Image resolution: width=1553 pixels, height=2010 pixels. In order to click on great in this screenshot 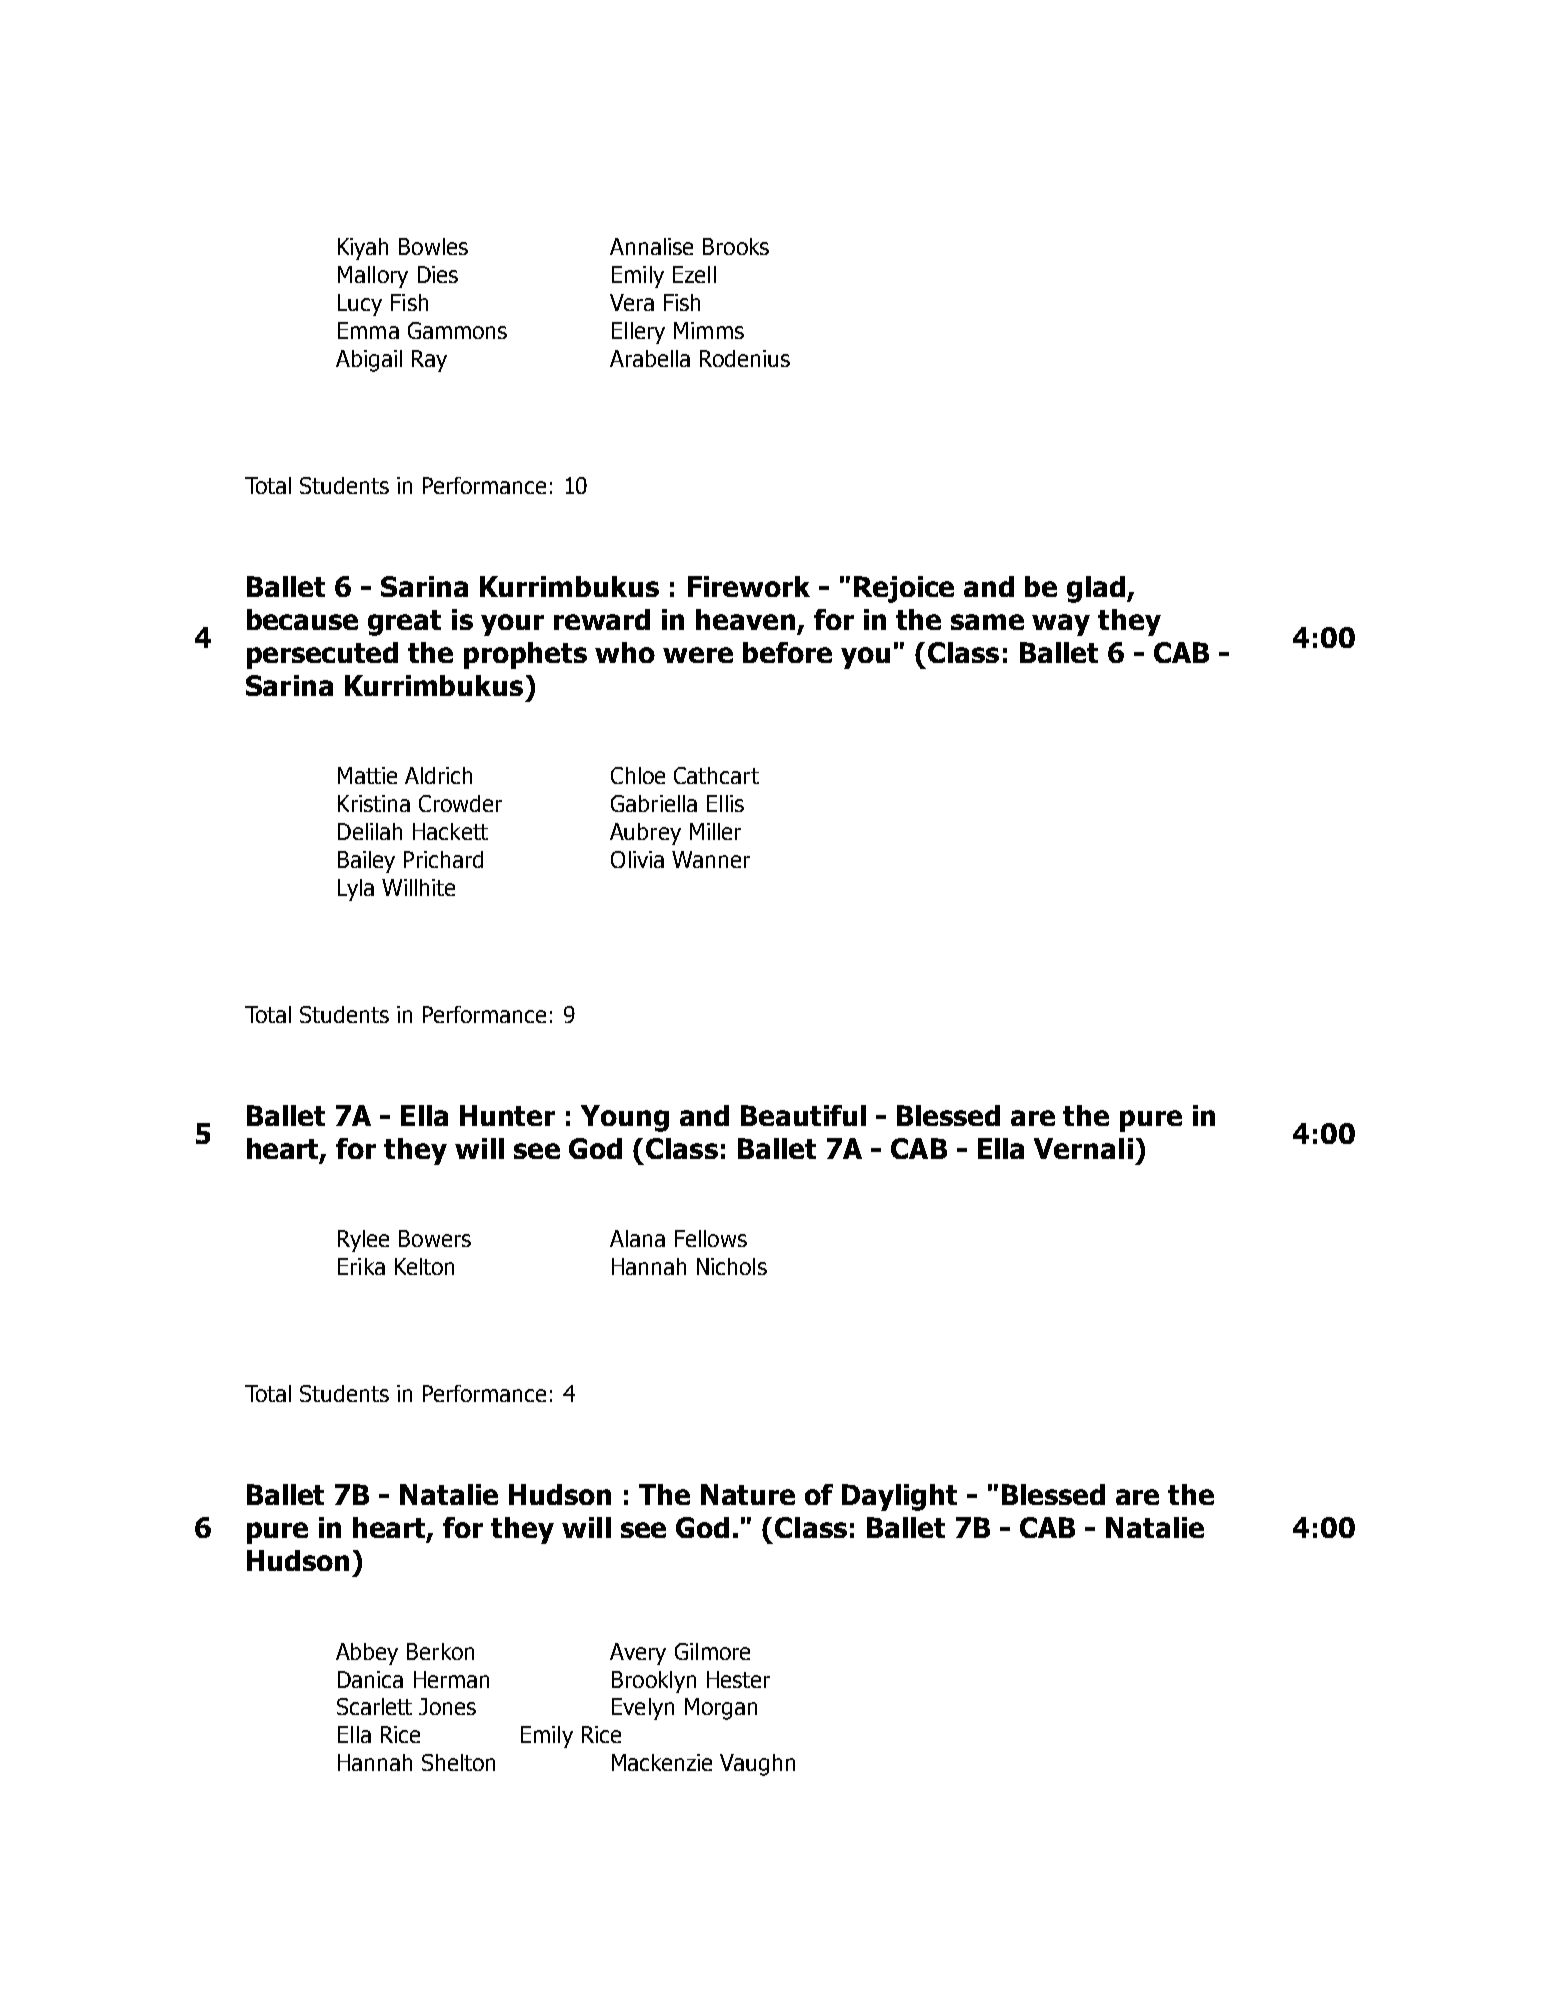, I will do `click(404, 623)`.
